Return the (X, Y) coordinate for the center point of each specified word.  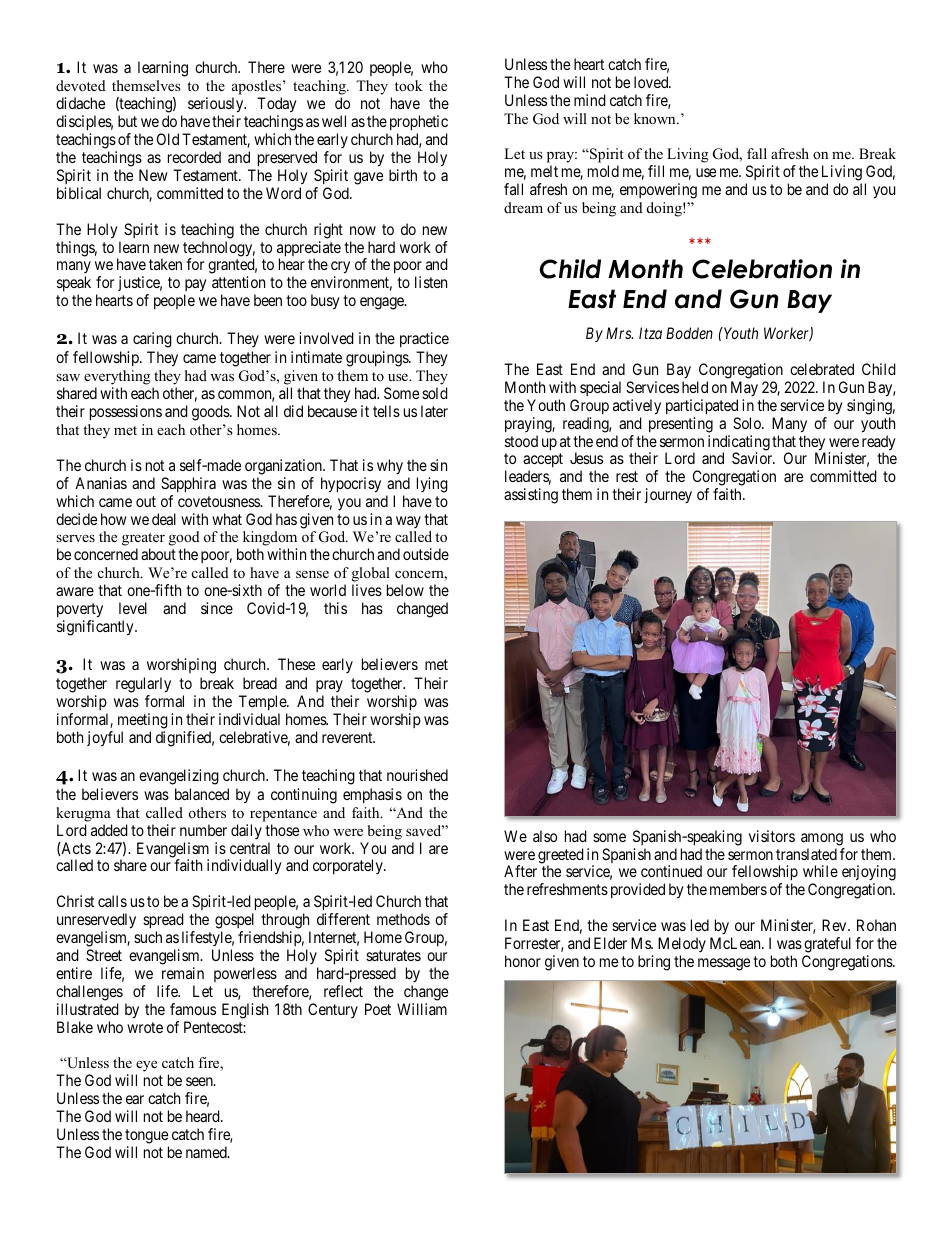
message (724, 964)
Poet (378, 1009)
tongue (146, 1136)
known (656, 118)
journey (668, 495)
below (405, 590)
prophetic (417, 124)
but (127, 121)
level (133, 608)
